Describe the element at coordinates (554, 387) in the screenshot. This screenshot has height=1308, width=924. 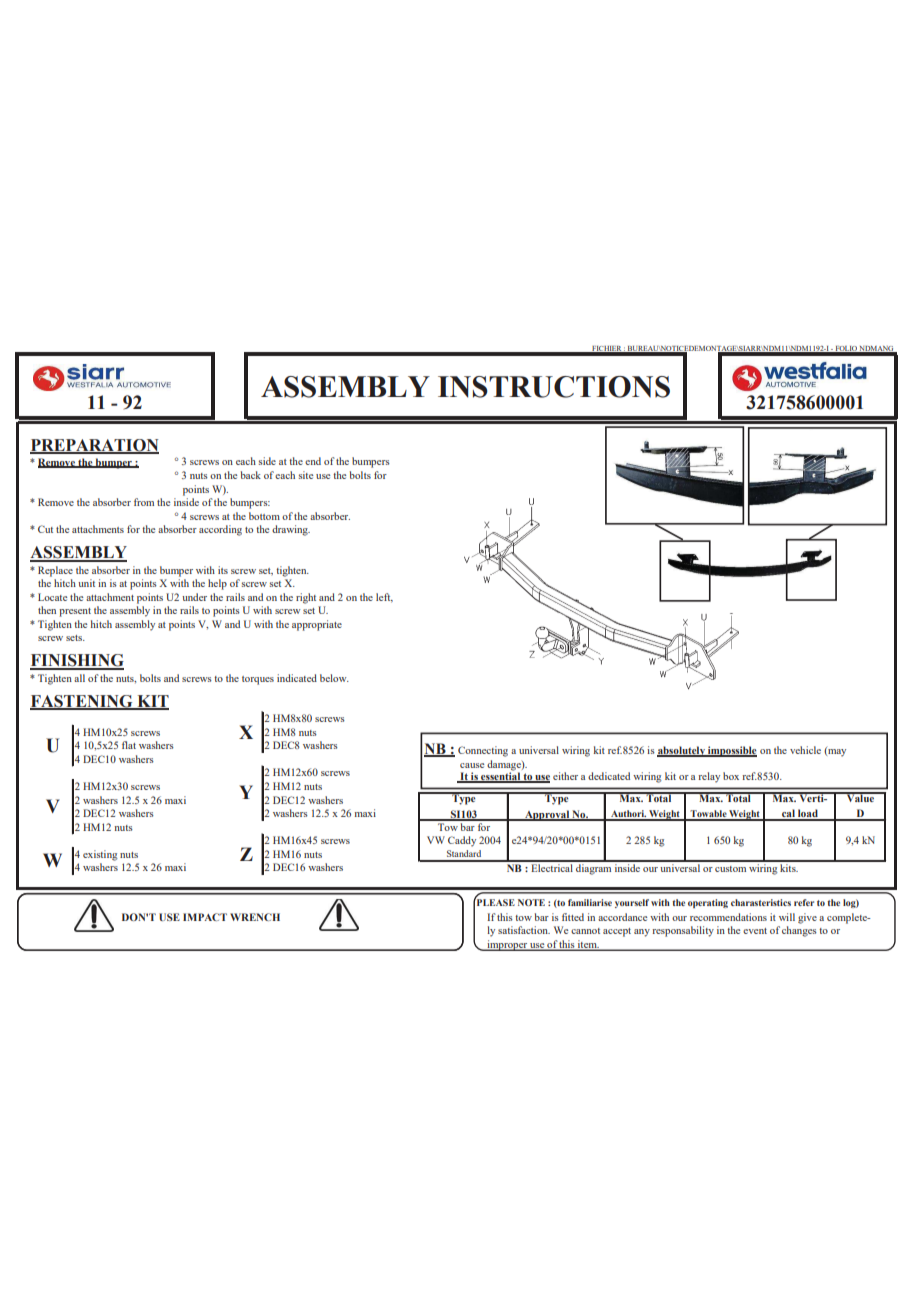
I see `INSTRUCTIONS` at that location.
